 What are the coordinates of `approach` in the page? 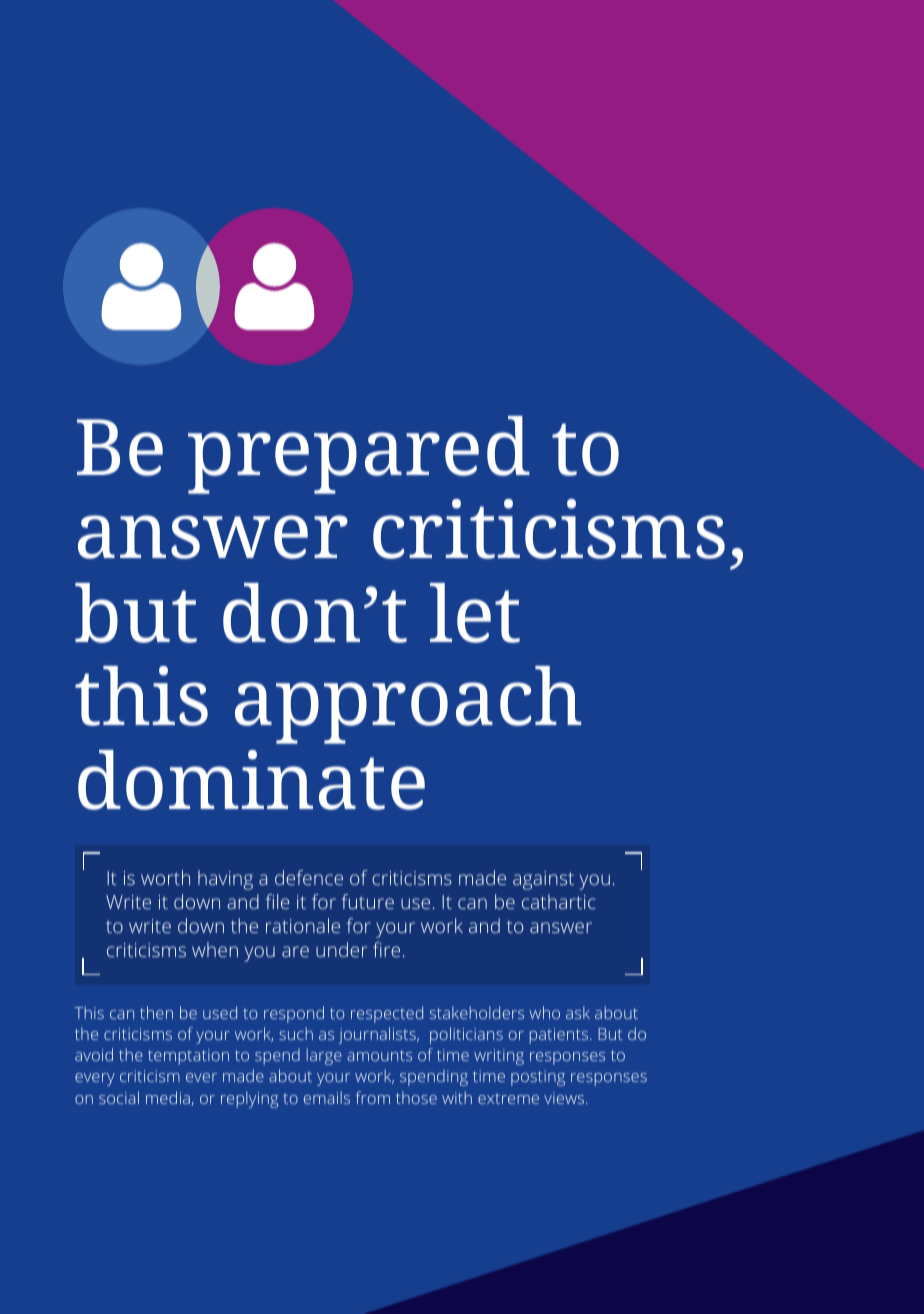 It's located at (408, 705).
